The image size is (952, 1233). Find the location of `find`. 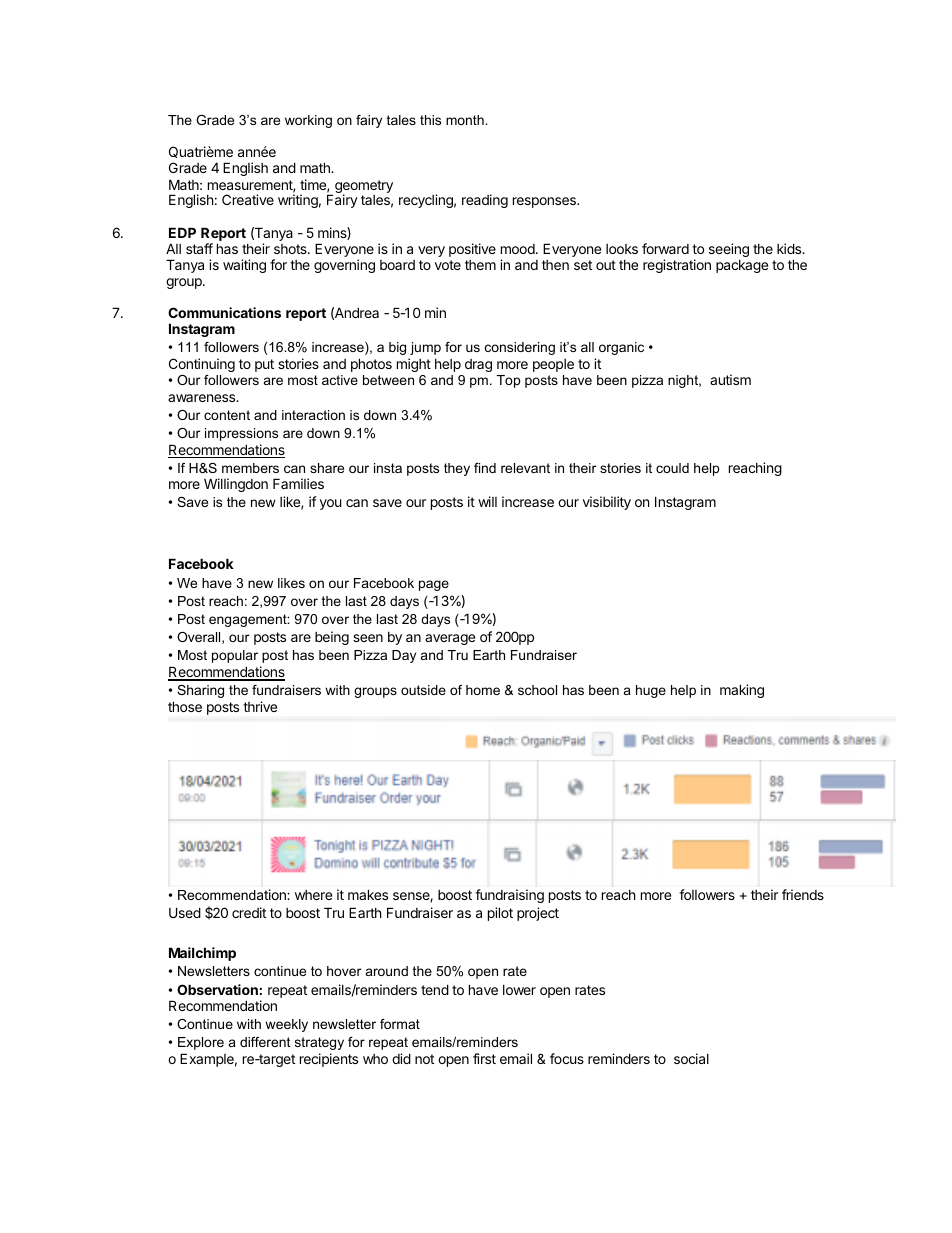

find is located at coordinates (485, 468).
